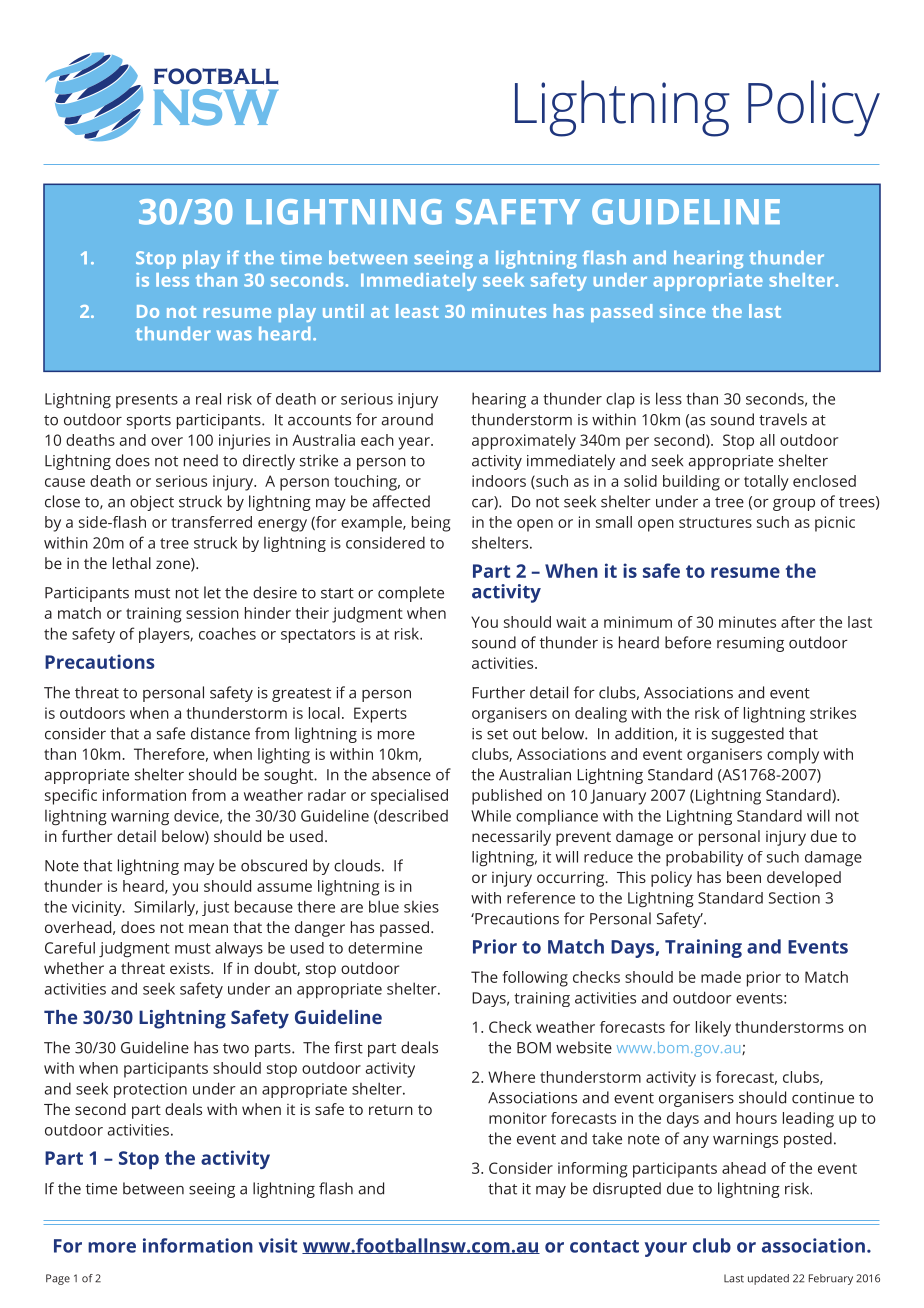 This screenshot has width=924, height=1308. Describe the element at coordinates (71, 797) in the screenshot. I see `specific` at that location.
